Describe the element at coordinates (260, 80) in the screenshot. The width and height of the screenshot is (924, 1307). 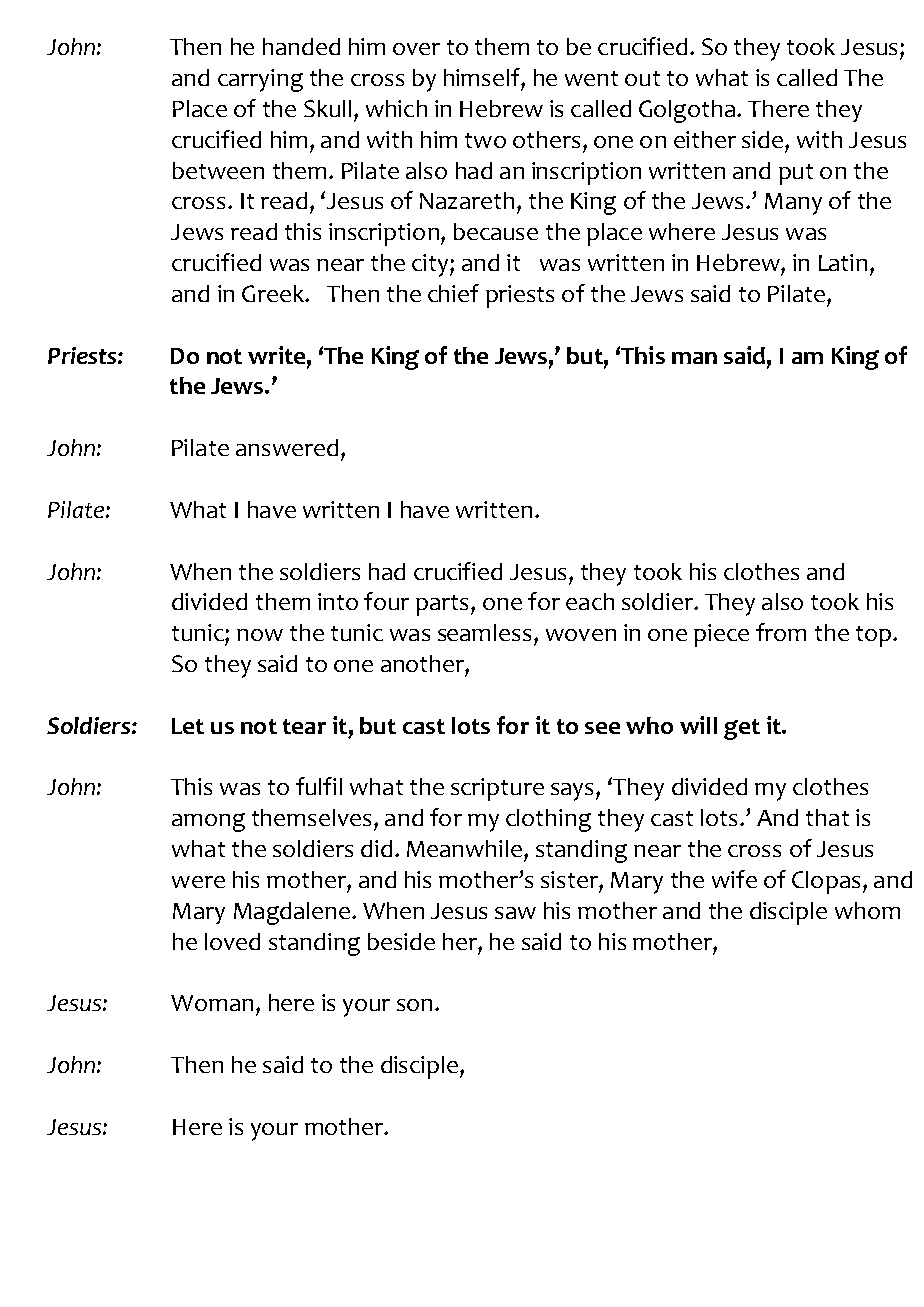
I see `carrying` at that location.
